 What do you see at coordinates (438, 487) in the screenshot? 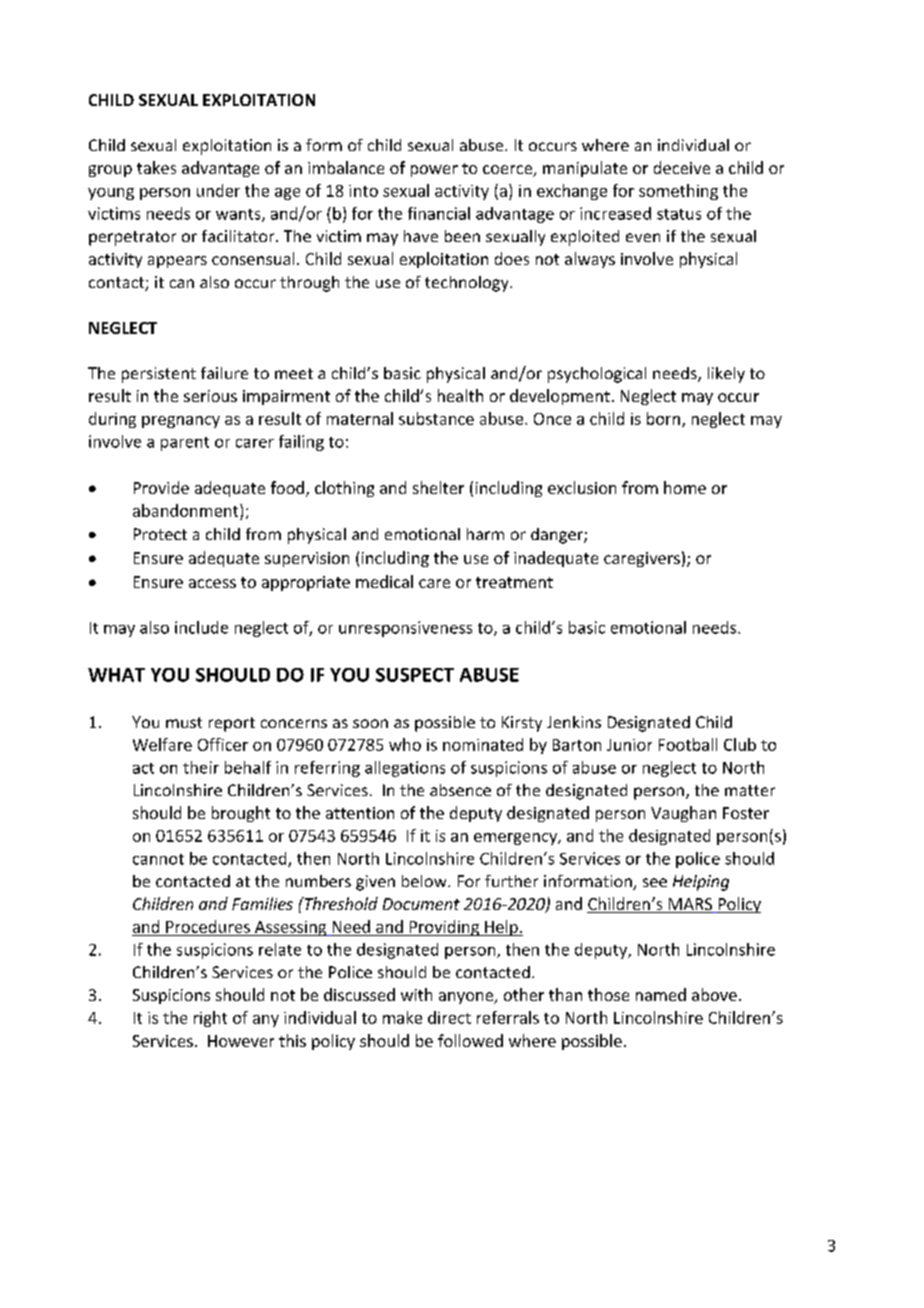
I see `shelter` at bounding box center [438, 487].
